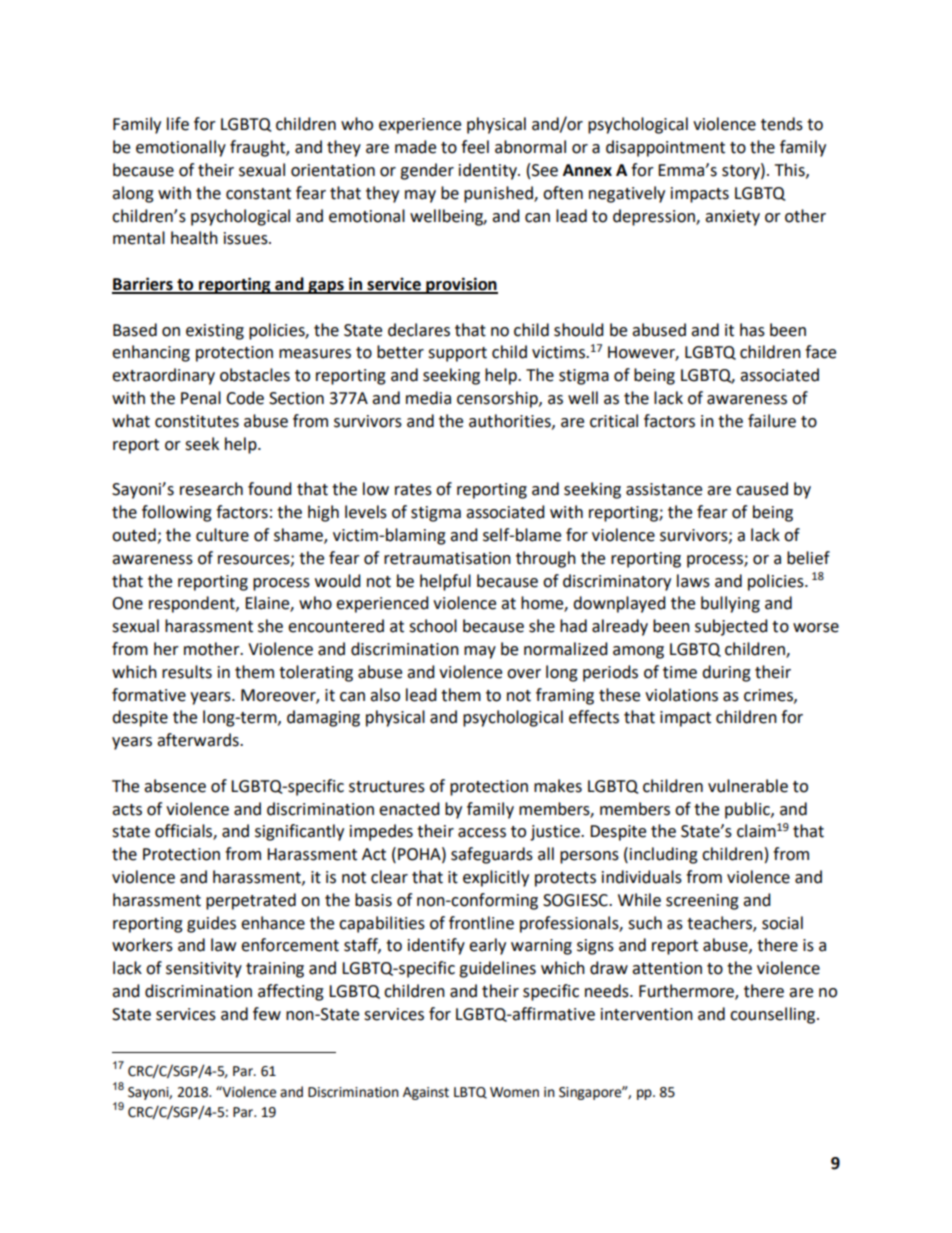  What do you see at coordinates (772, 421) in the screenshot?
I see `failure` at bounding box center [772, 421].
